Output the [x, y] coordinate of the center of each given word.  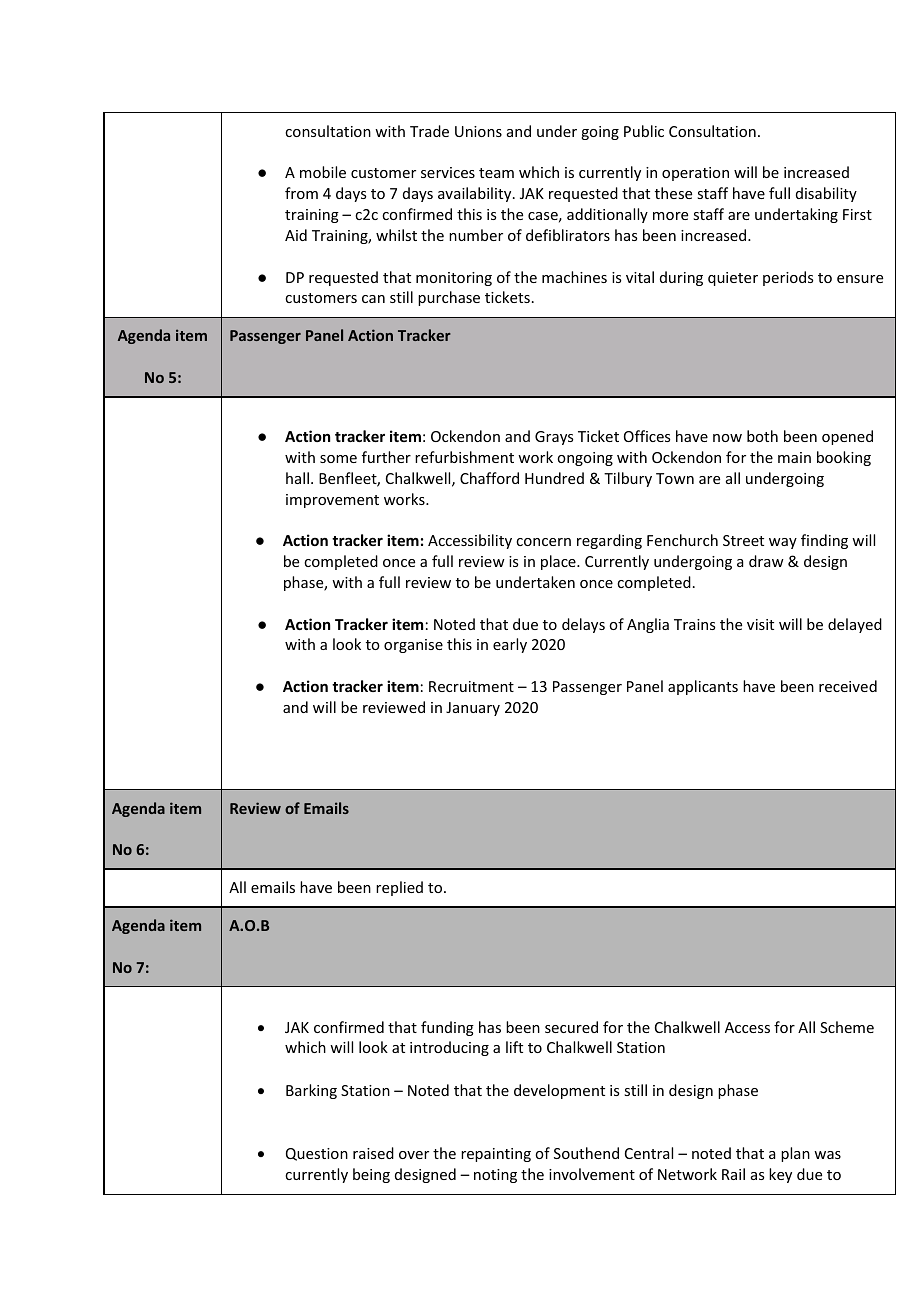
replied [399, 888]
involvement [592, 1174]
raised [373, 1153]
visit [760, 624]
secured [571, 1027]
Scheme [847, 1027]
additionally [607, 215]
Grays [554, 438]
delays [583, 625]
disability [826, 194]
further [386, 457]
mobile [323, 172]
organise [413, 646]
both [762, 436]
